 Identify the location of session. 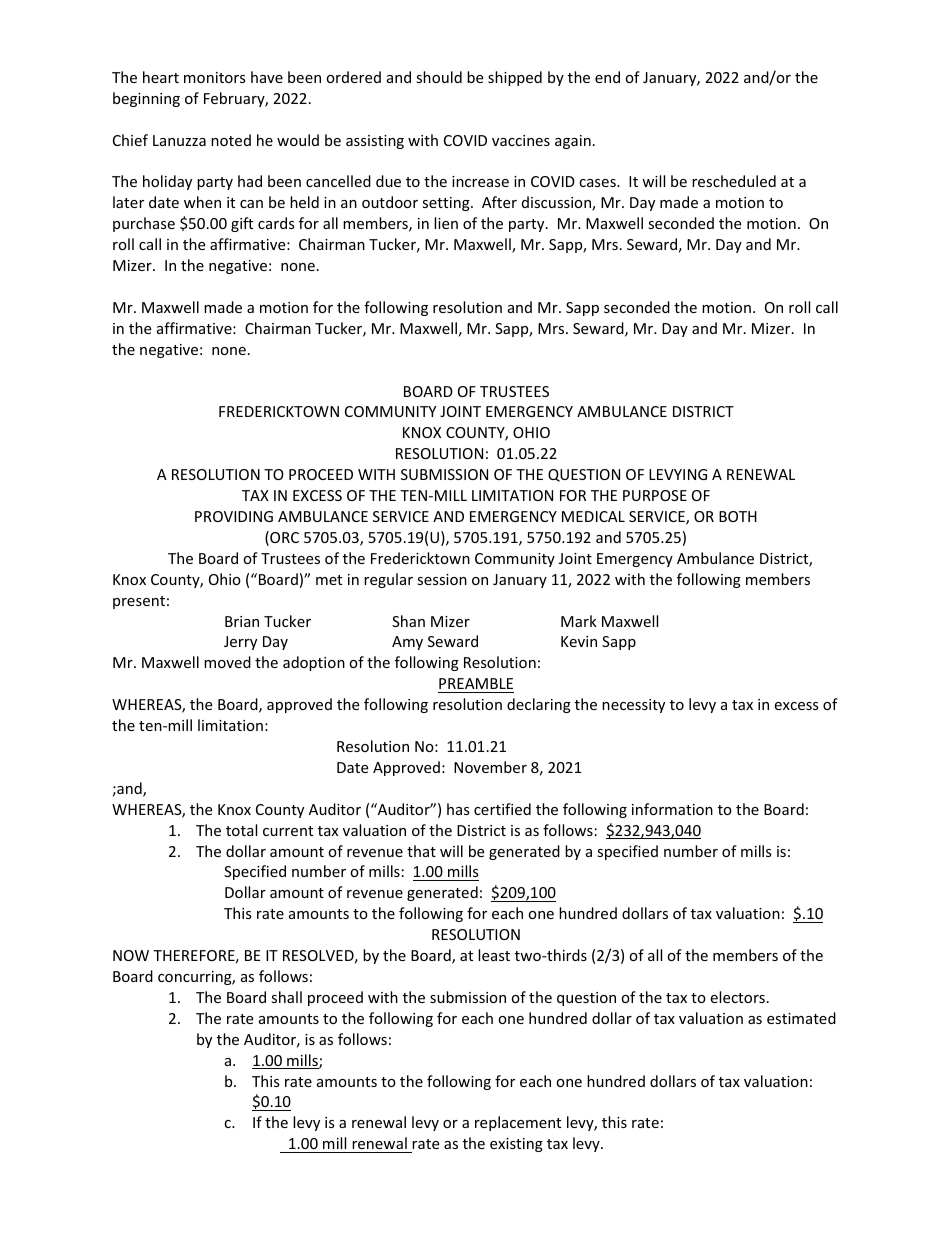
(442, 579).
